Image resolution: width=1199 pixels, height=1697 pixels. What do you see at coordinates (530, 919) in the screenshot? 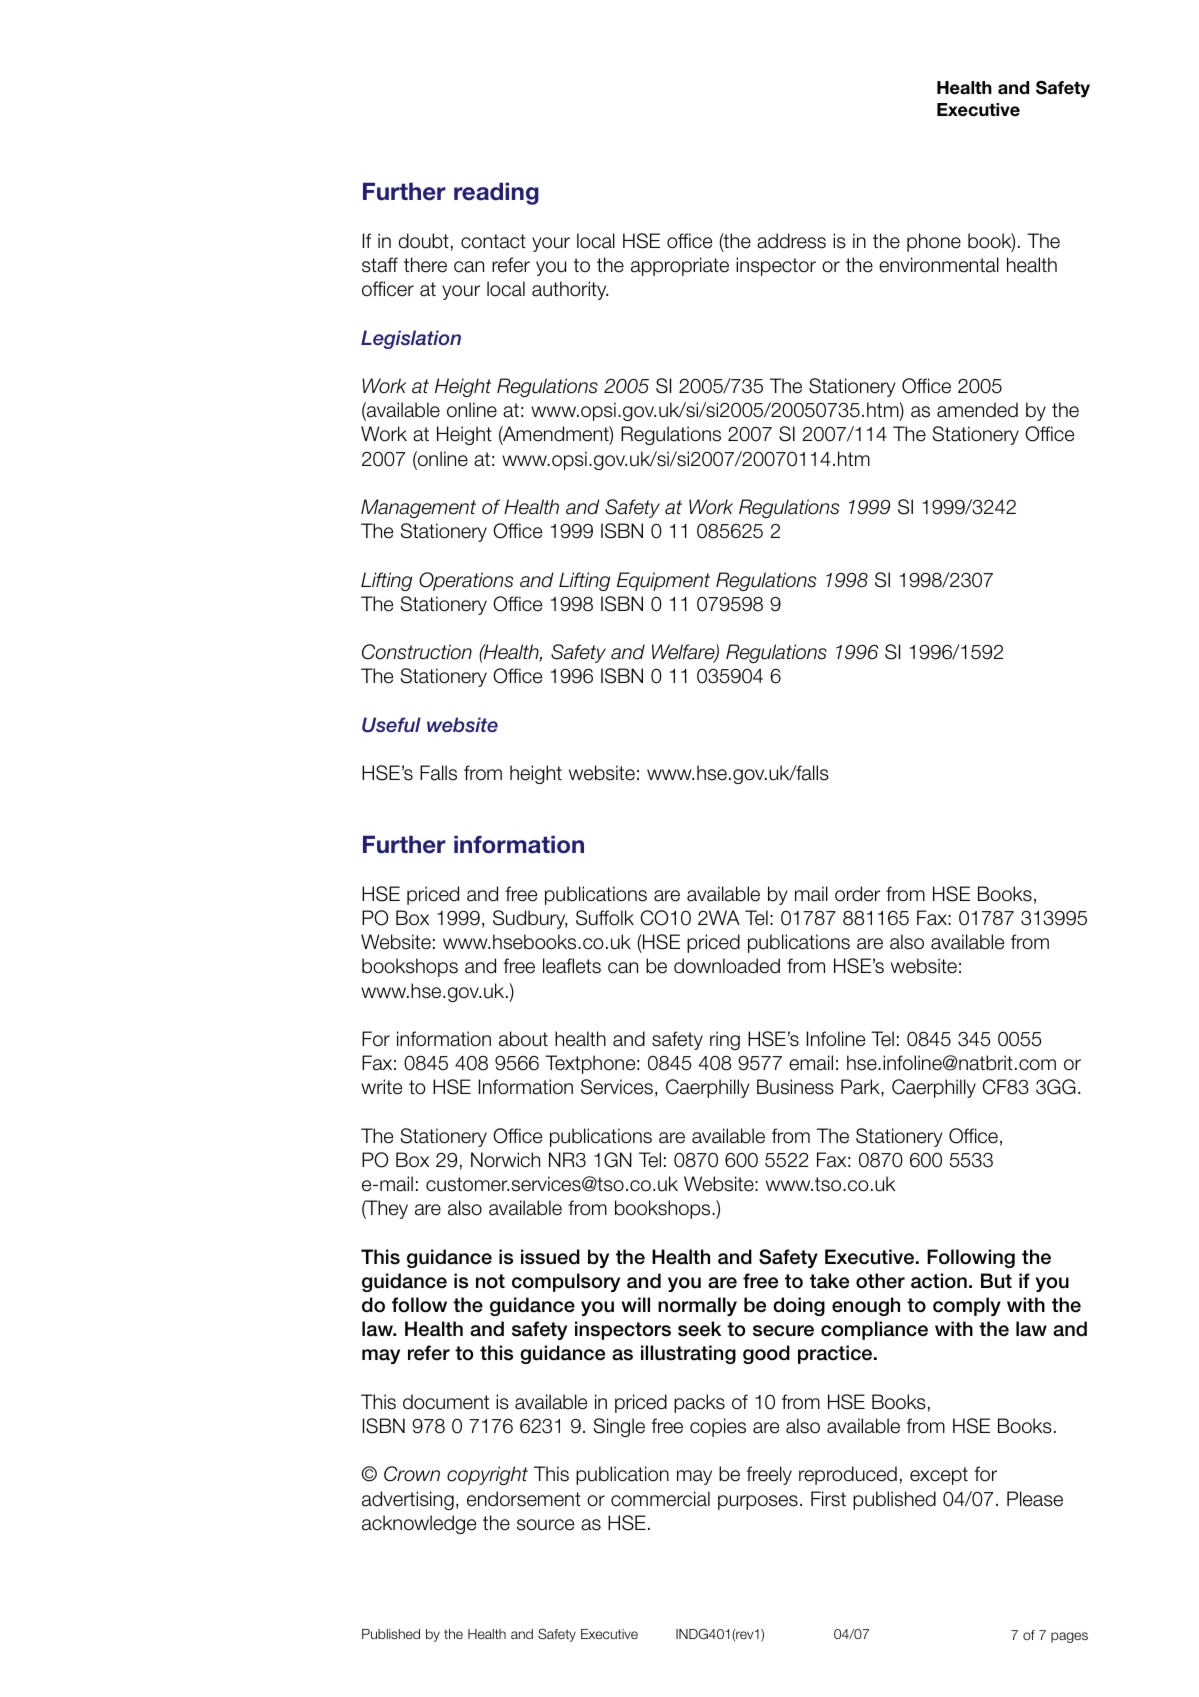
I see `Sudbury` at bounding box center [530, 919].
